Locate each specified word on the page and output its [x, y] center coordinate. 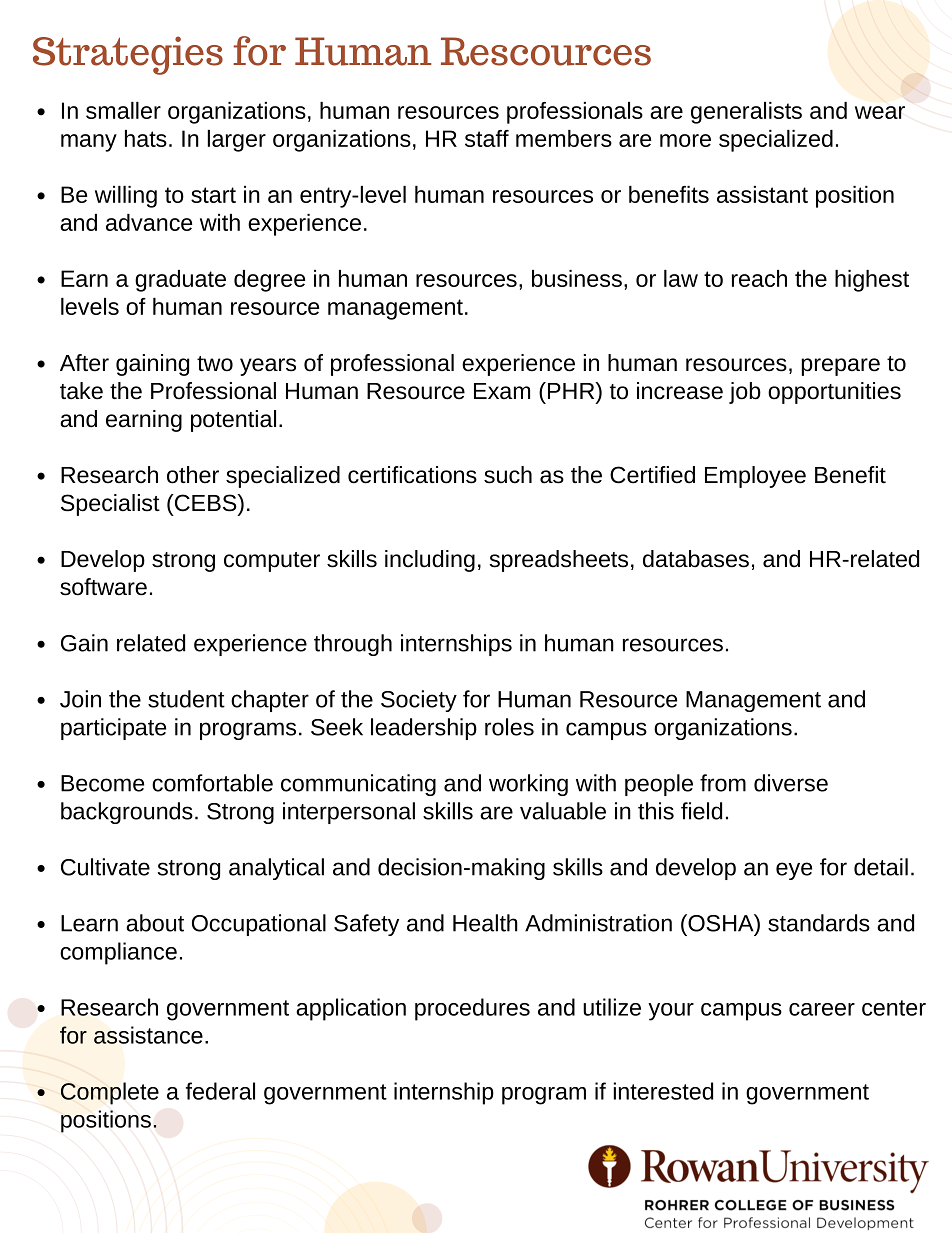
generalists [746, 113]
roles [509, 727]
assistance [148, 1035]
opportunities [834, 393]
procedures [472, 1009]
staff [487, 138]
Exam [502, 391]
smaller [123, 110]
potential [233, 421]
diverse [791, 783]
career [822, 1009]
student [186, 699]
